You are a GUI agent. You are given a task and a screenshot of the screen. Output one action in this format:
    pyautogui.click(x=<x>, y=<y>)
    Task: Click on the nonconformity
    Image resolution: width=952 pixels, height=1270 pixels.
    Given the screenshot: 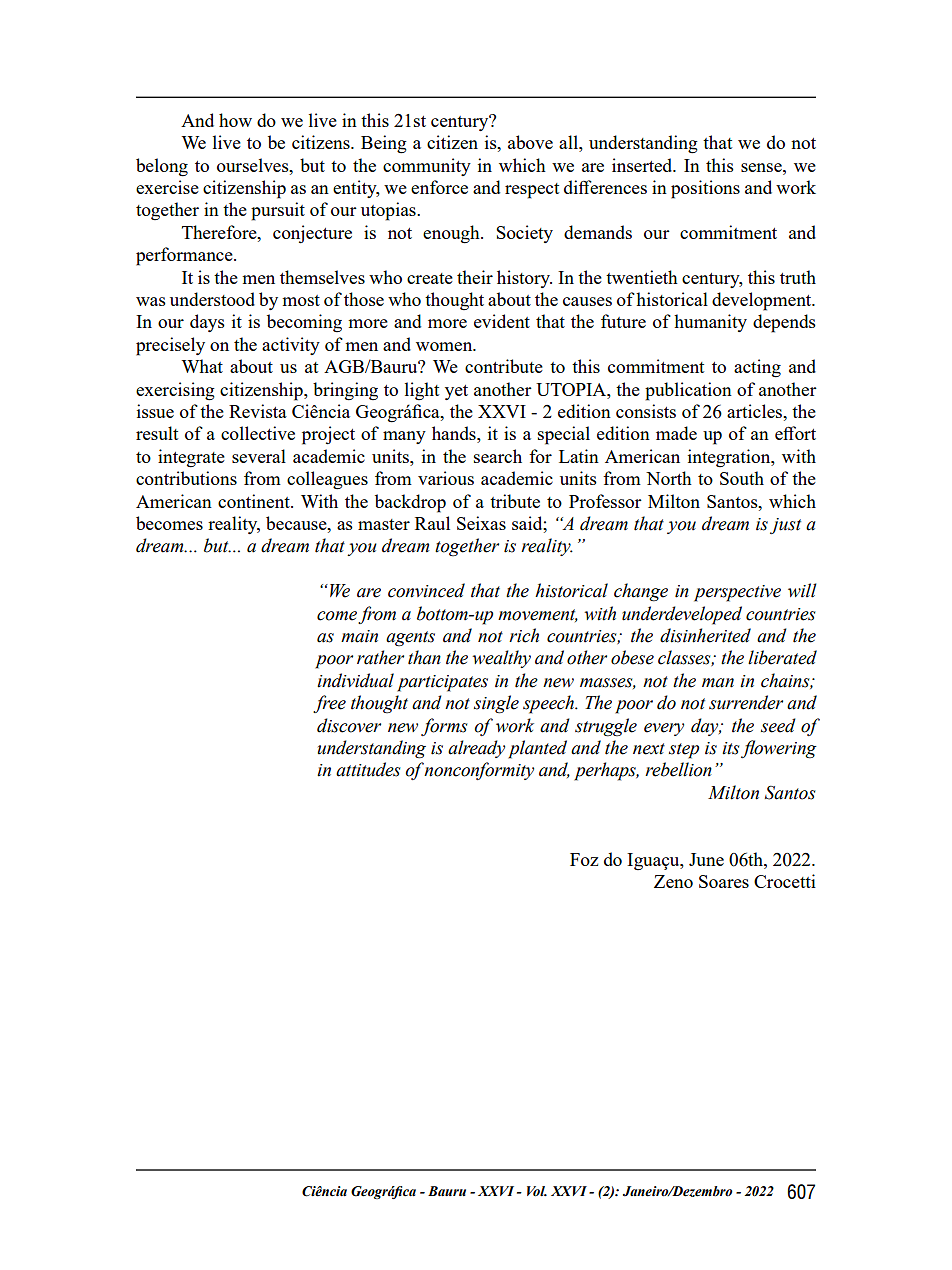 What is the action you would take?
    pyautogui.click(x=479, y=771)
